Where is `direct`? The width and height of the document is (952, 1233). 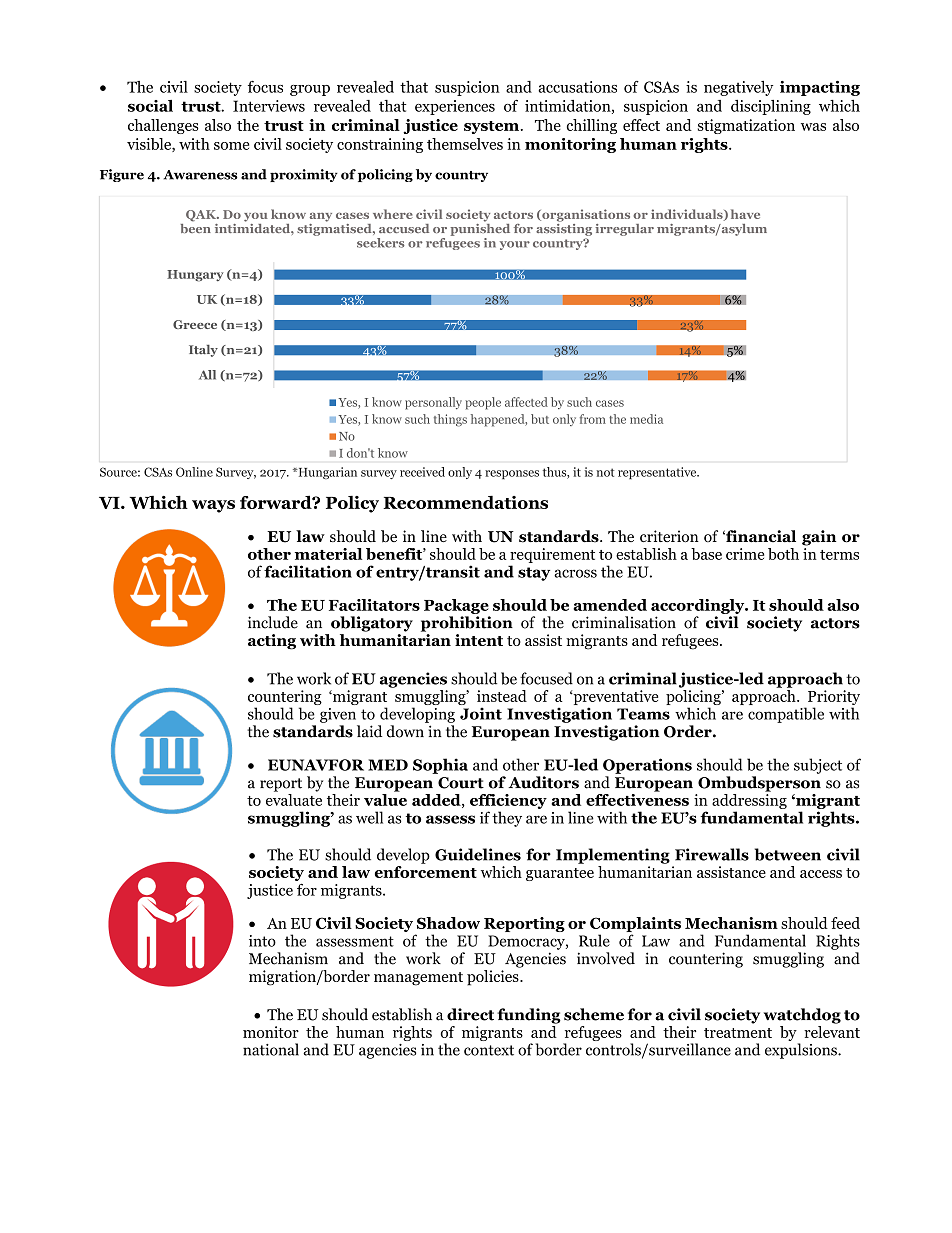 direct is located at coordinates (470, 1014).
